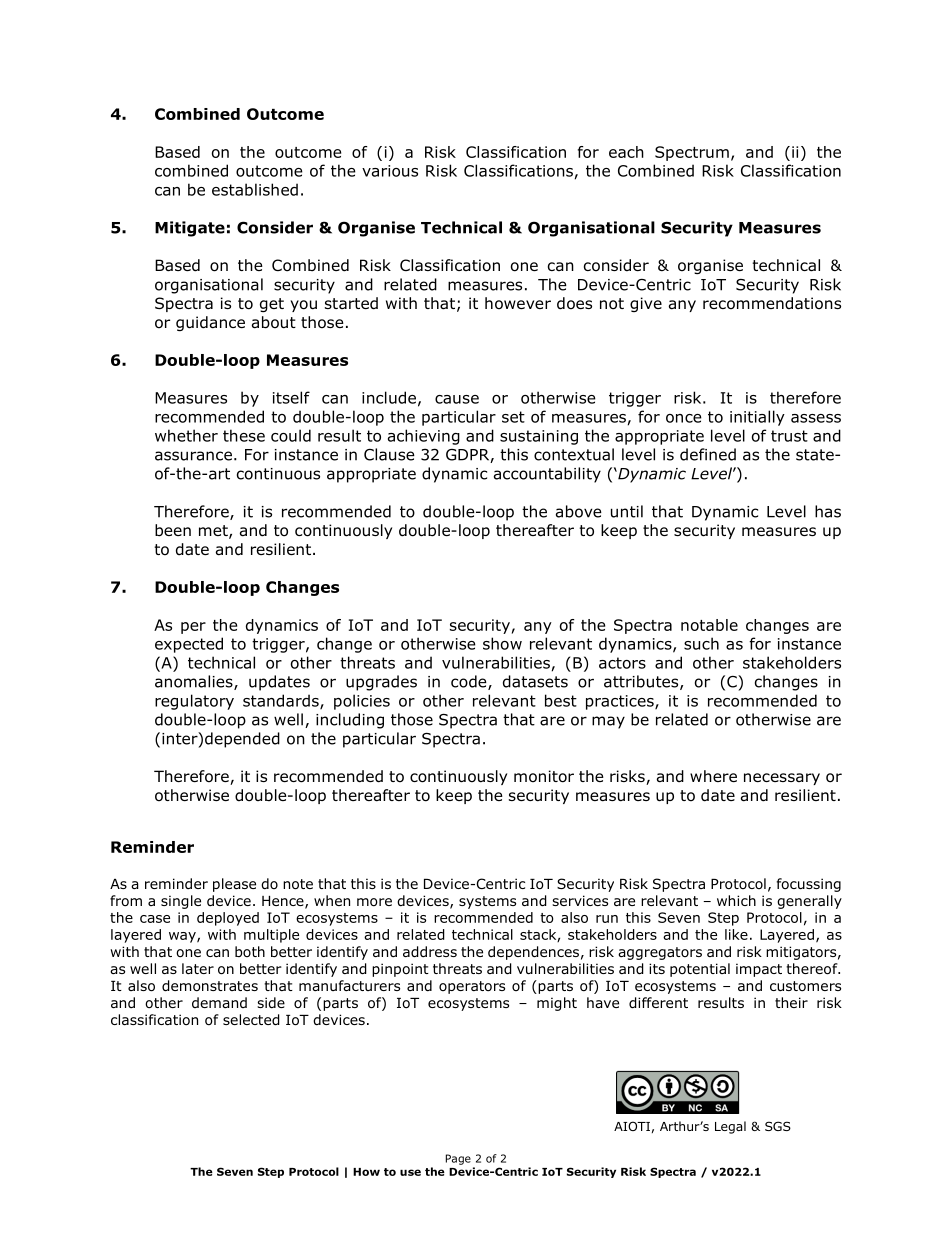 Image resolution: width=952 pixels, height=1233 pixels. Describe the element at coordinates (186, 435) in the document. I see `whether` at that location.
